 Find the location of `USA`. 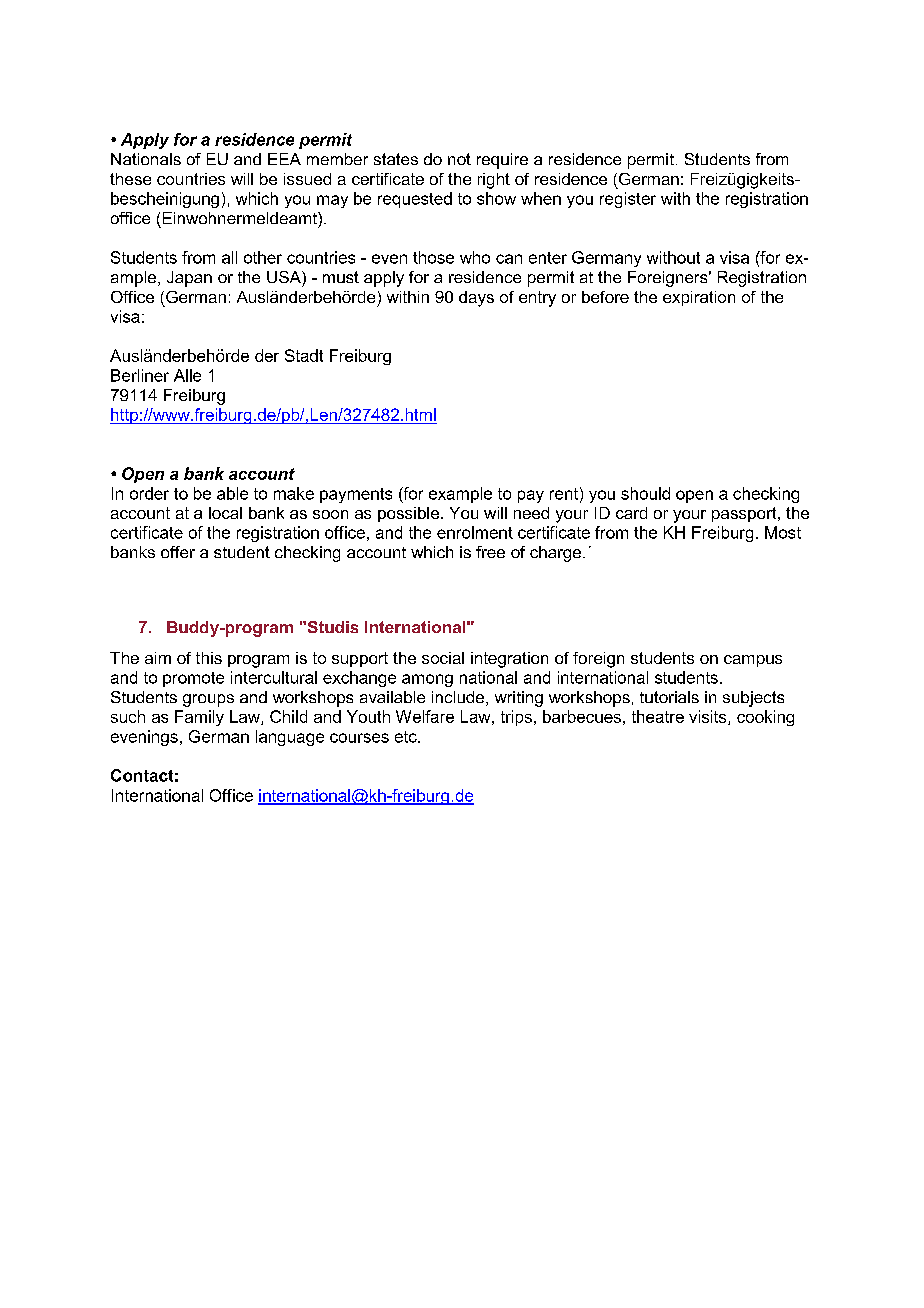

USA is located at coordinates (285, 277).
